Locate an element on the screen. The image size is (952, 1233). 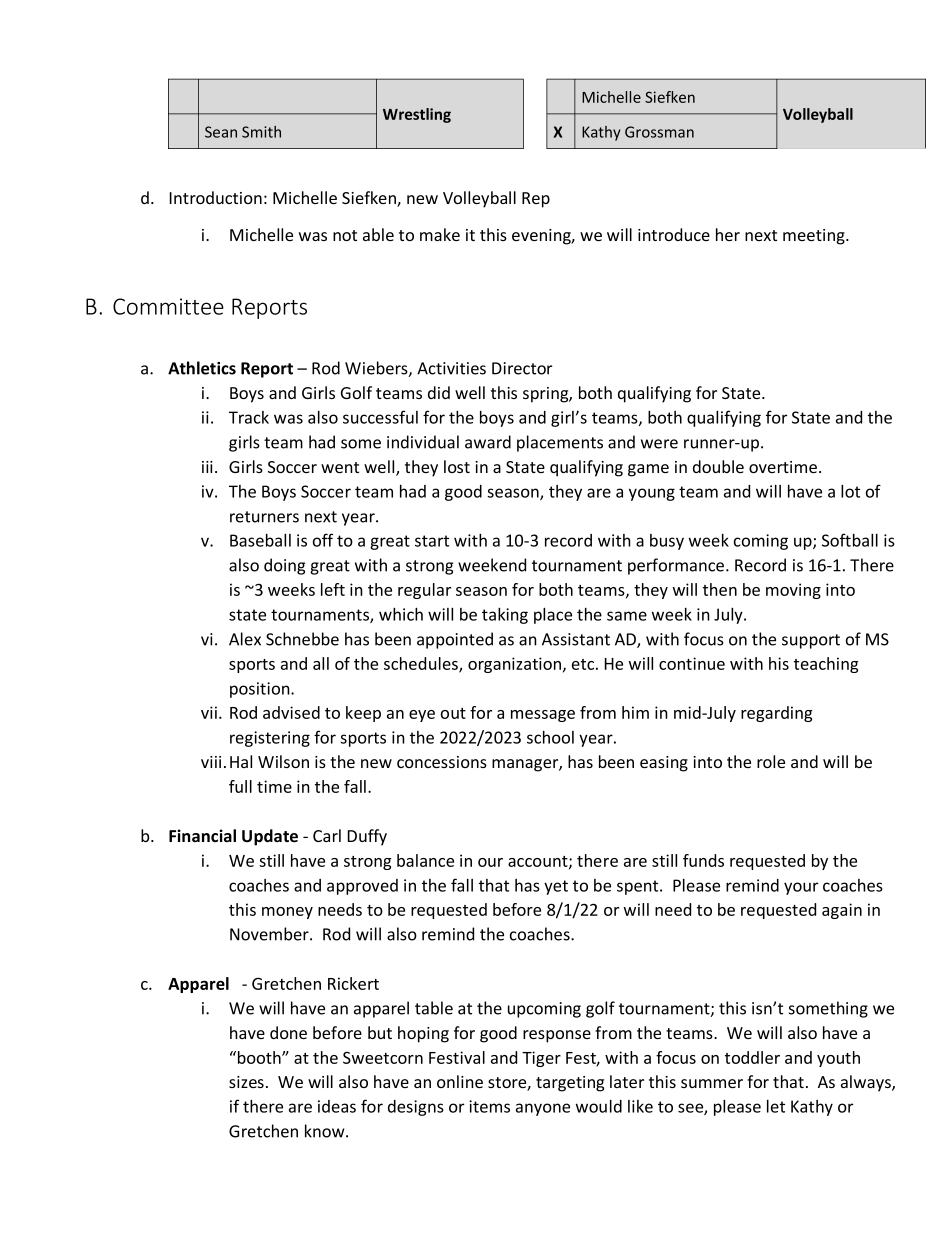
award is located at coordinates (488, 442).
